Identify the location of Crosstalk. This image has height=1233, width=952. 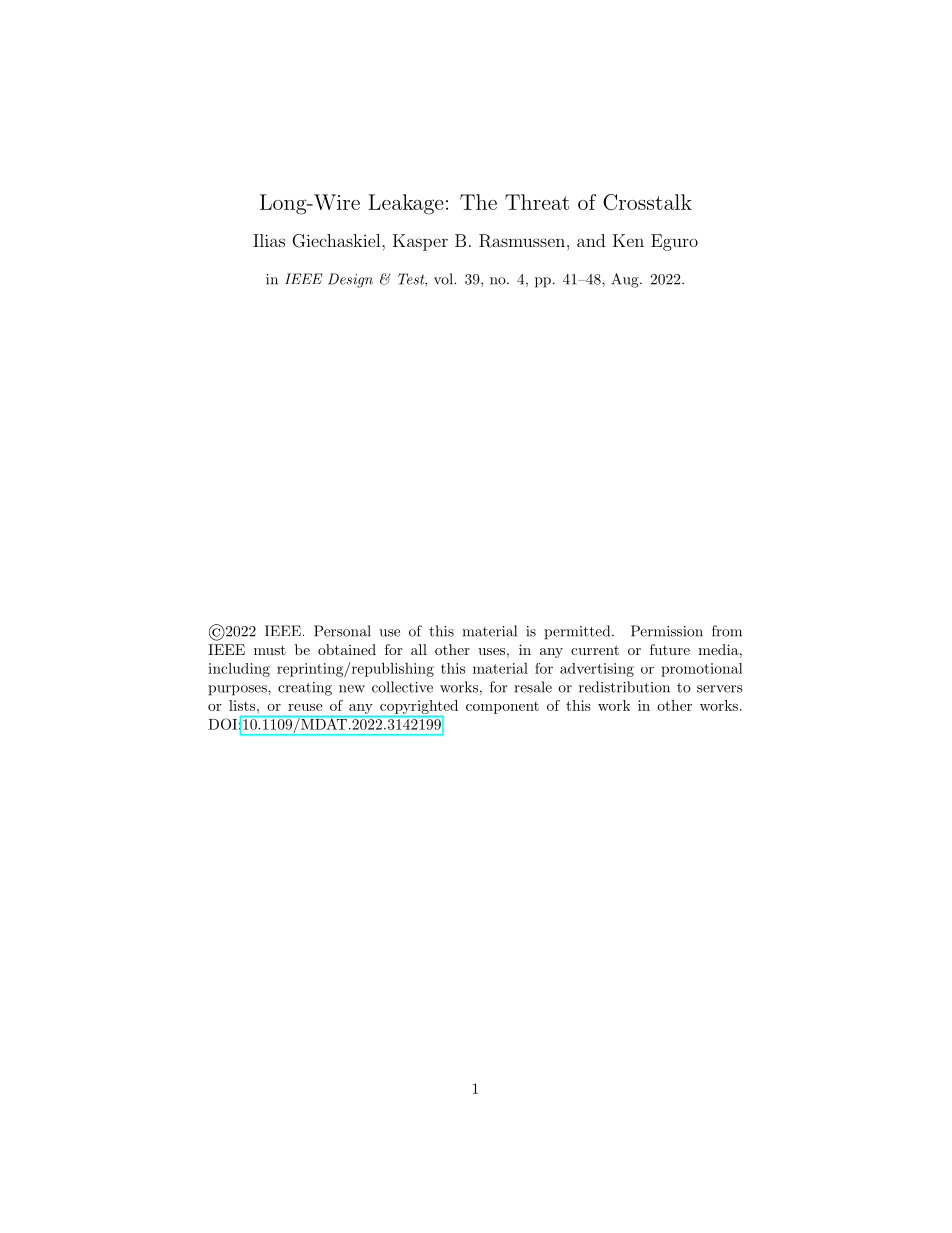
(647, 202).
